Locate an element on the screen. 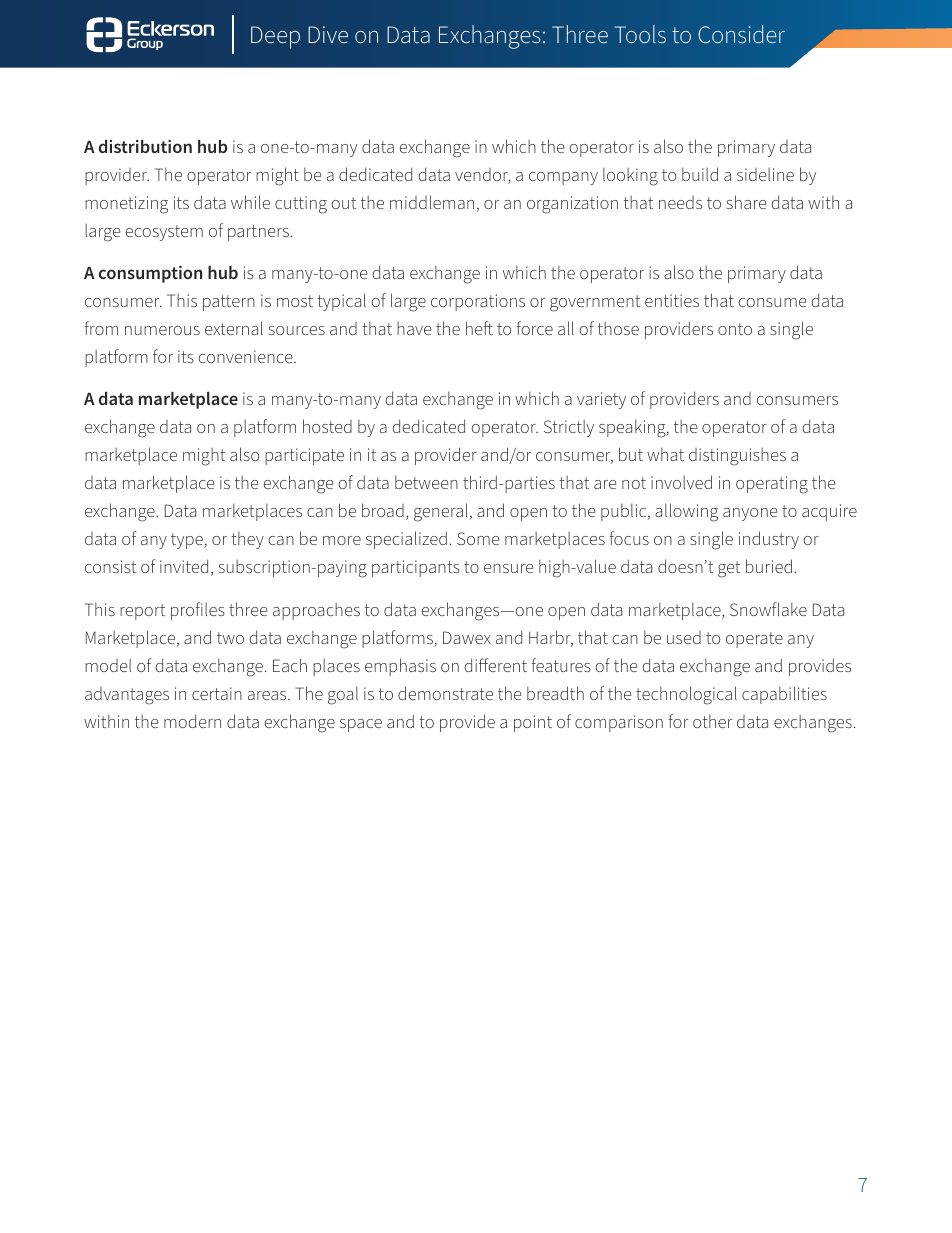 The height and width of the screenshot is (1233, 952). onto is located at coordinates (735, 329).
